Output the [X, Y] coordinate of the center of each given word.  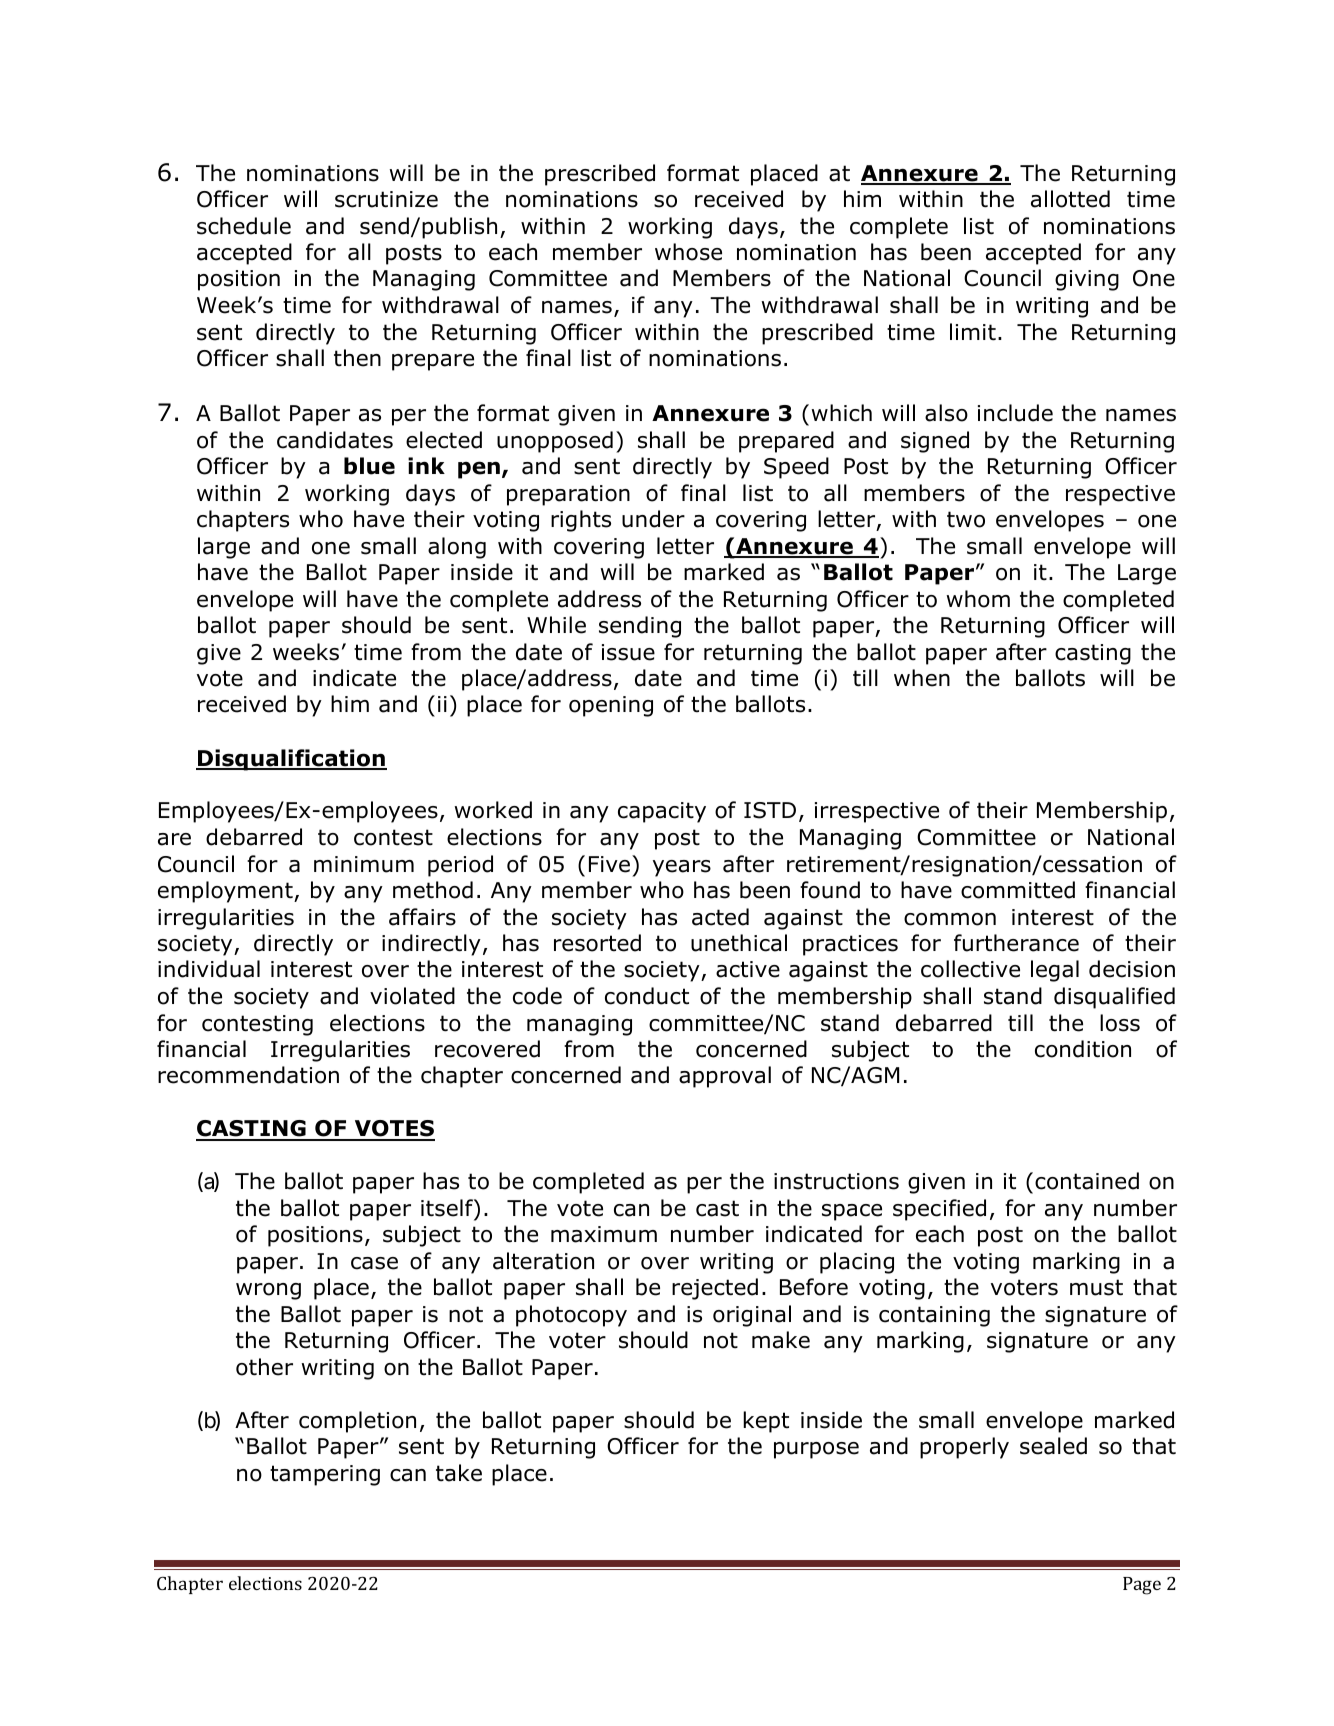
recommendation [248, 1075]
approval [725, 1077]
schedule [244, 226]
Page [1142, 1586]
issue [628, 652]
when [922, 678]
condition [1083, 1049]
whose [688, 252]
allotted [1070, 199]
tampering [325, 1475]
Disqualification [291, 760]
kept [766, 1422]
